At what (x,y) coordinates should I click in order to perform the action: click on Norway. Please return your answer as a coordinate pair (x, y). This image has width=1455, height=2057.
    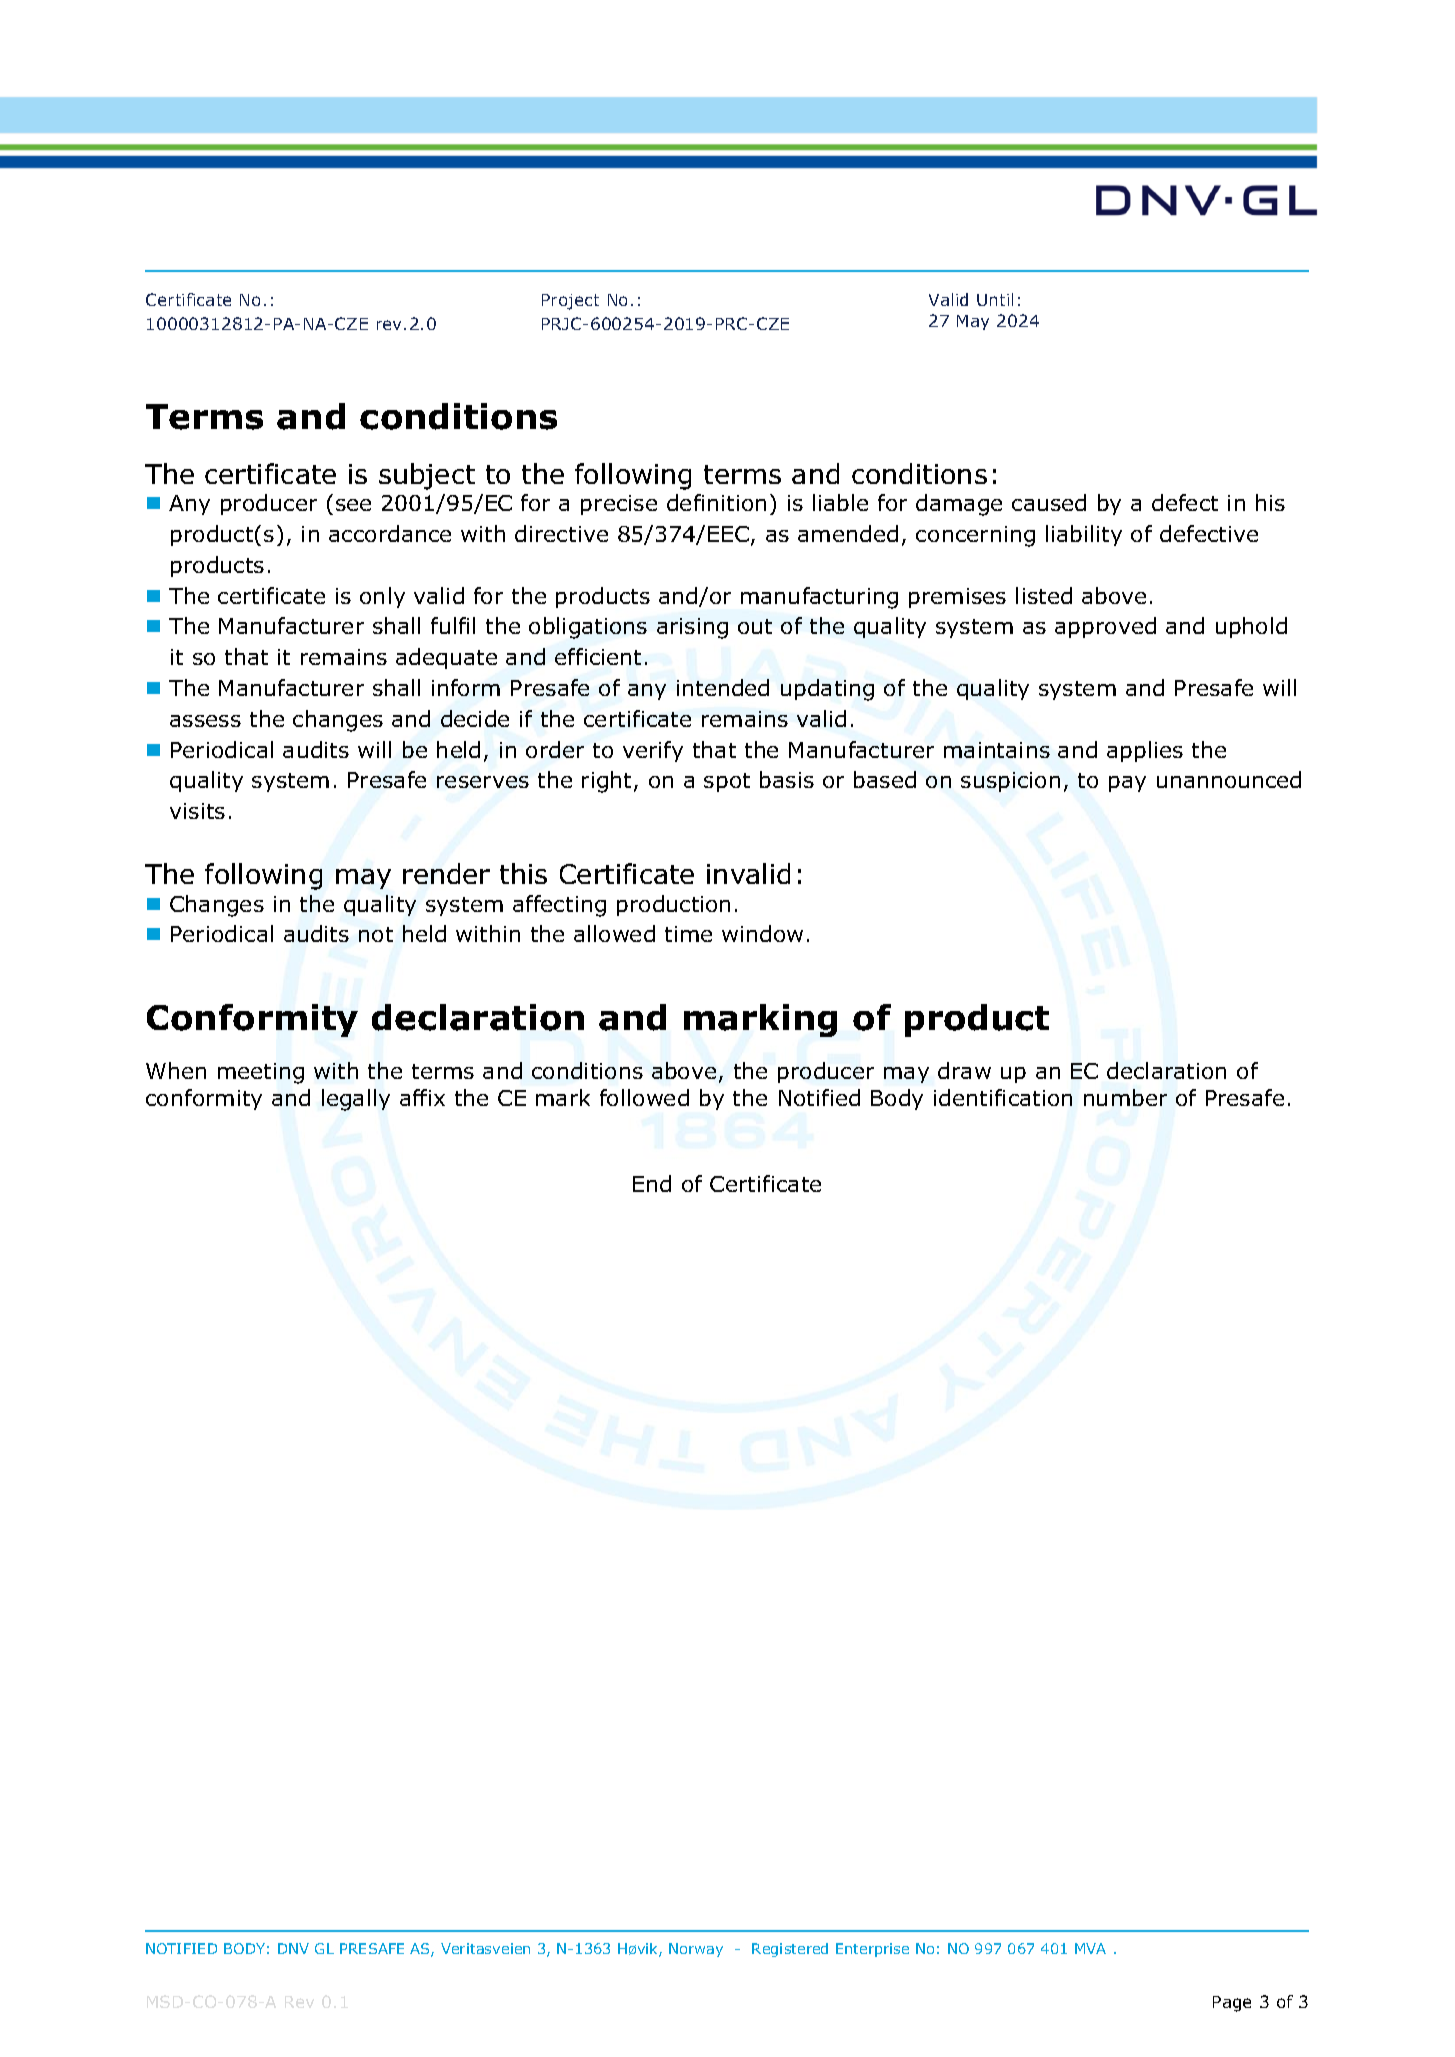
    Looking at the image, I should click on (696, 1950).
